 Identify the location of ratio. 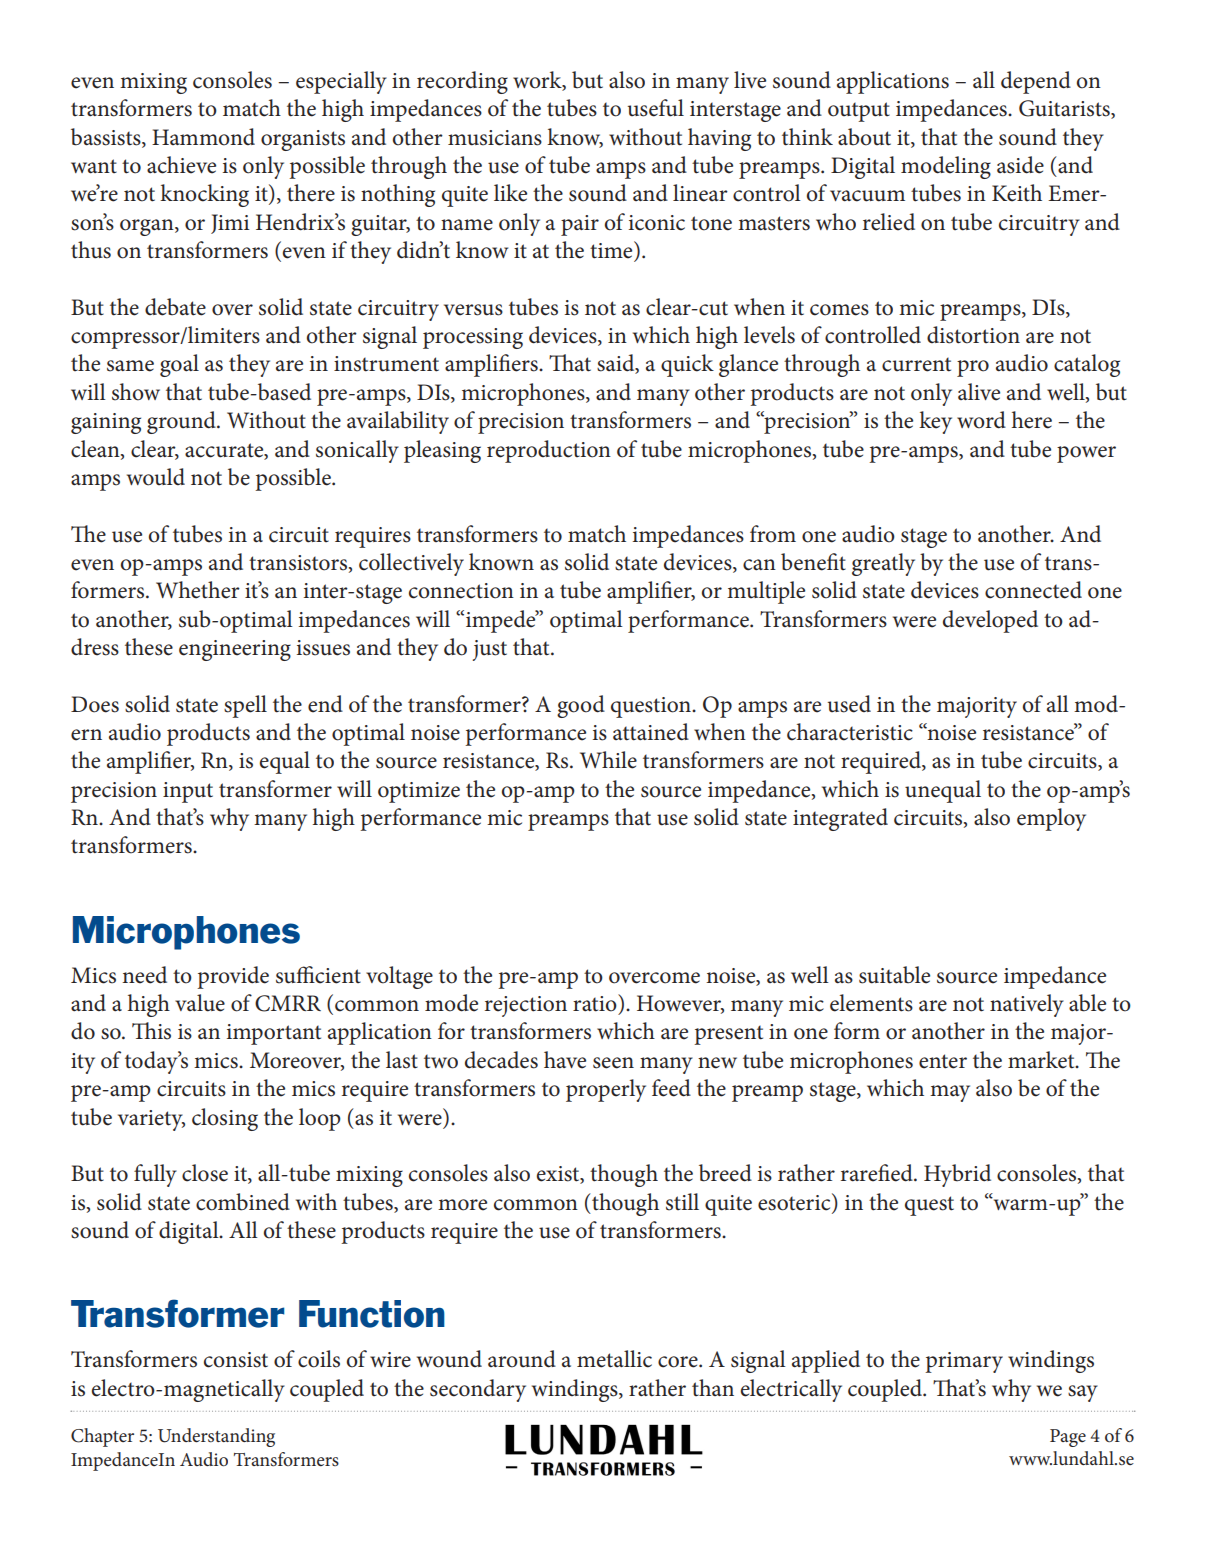
(596, 1003).
